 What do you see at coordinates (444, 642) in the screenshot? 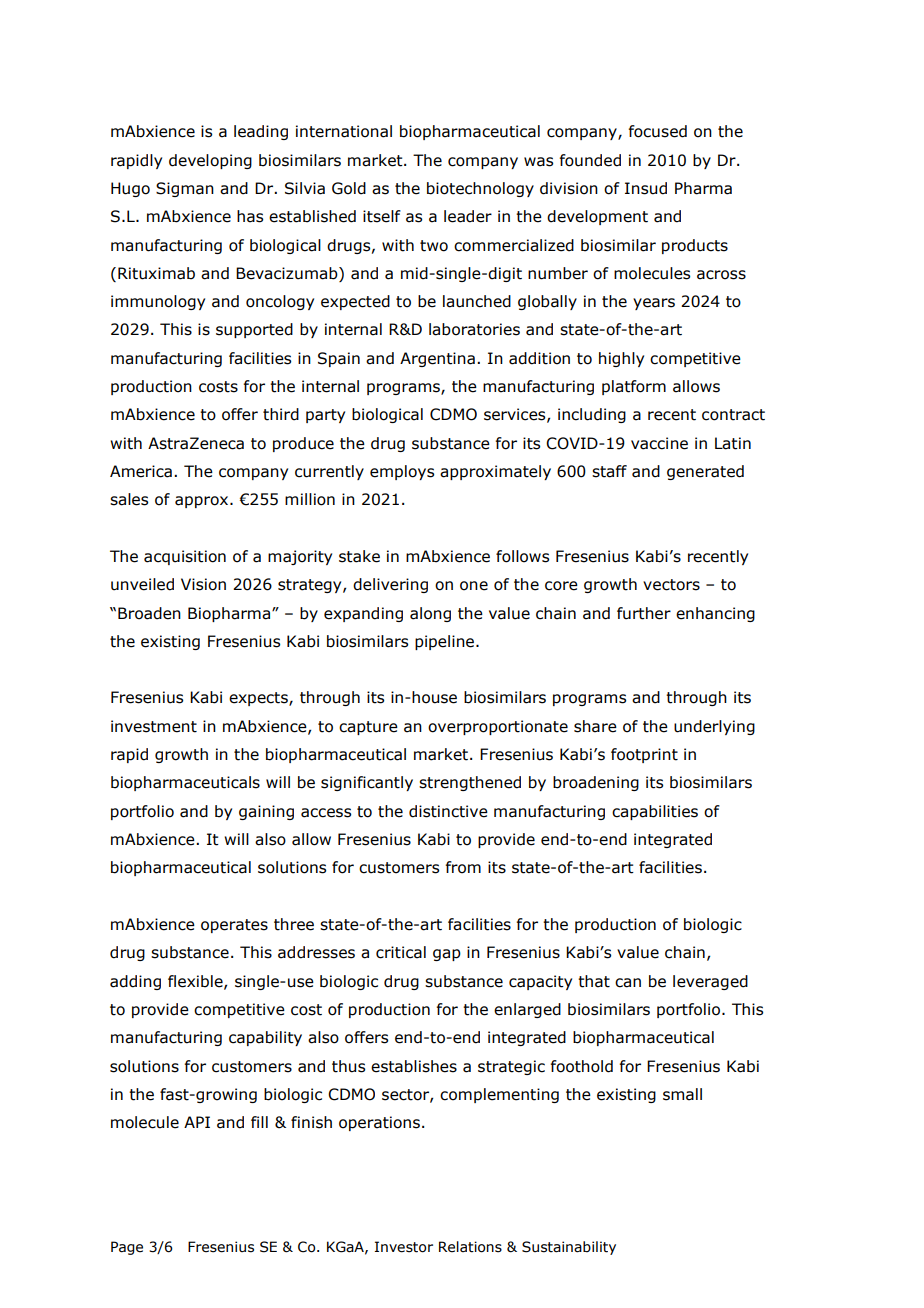
I see `pipeline` at bounding box center [444, 642].
